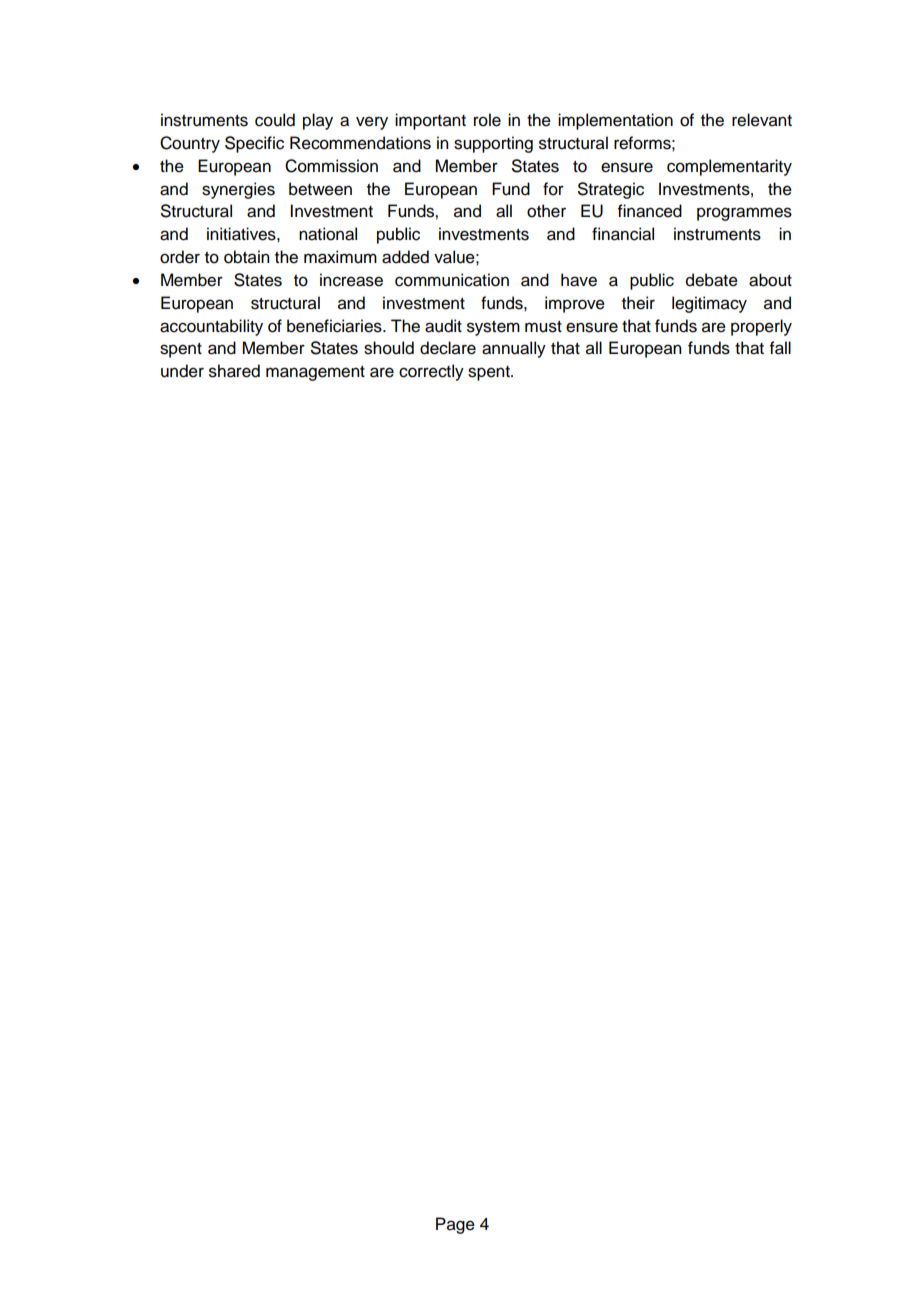 The height and width of the image is (1308, 924). I want to click on supporting, so click(493, 144).
